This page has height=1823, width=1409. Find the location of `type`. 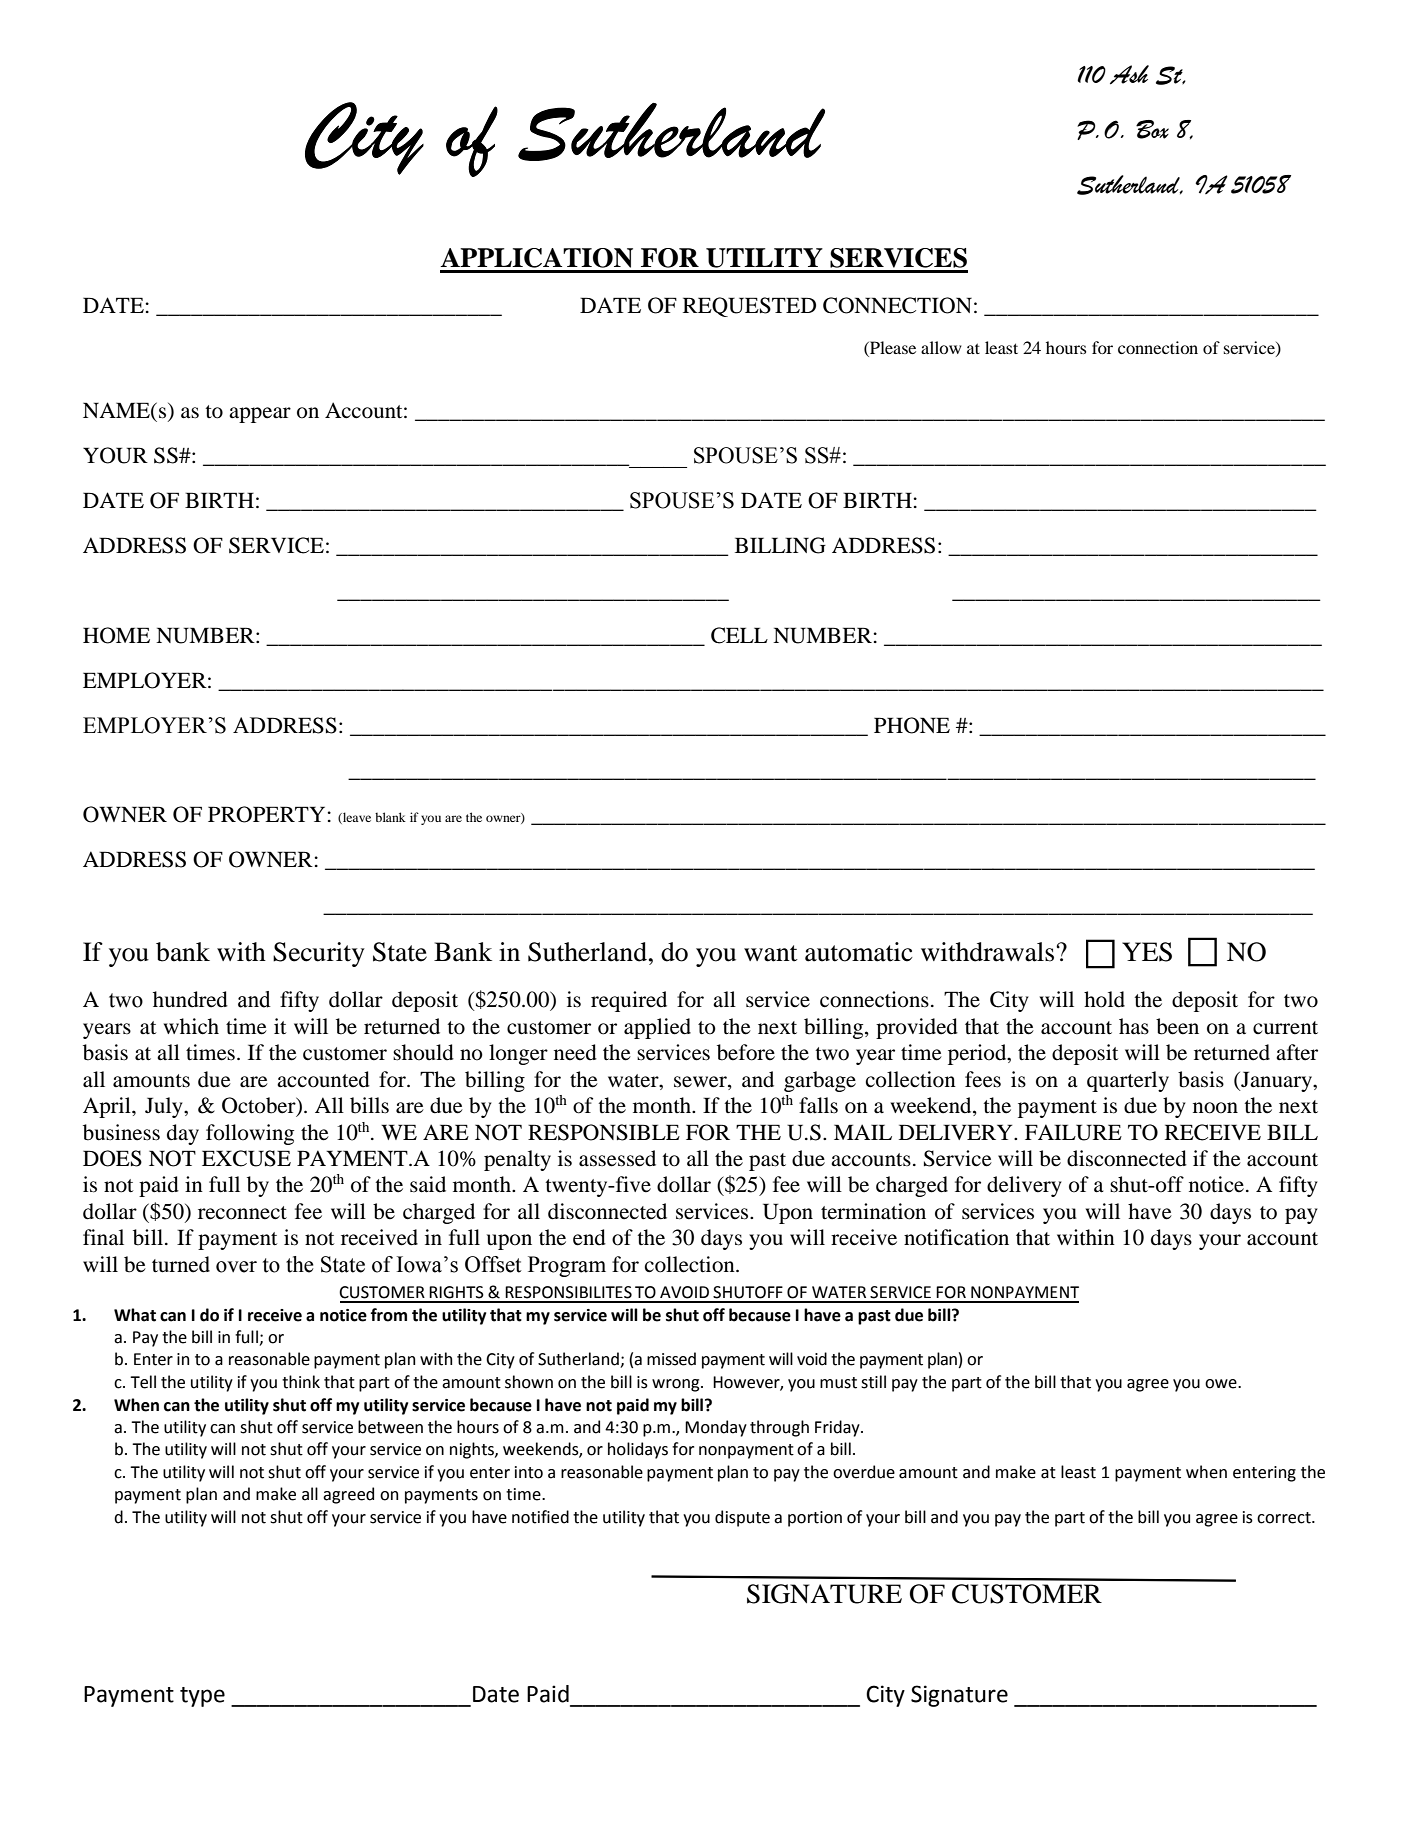

type is located at coordinates (202, 1697).
